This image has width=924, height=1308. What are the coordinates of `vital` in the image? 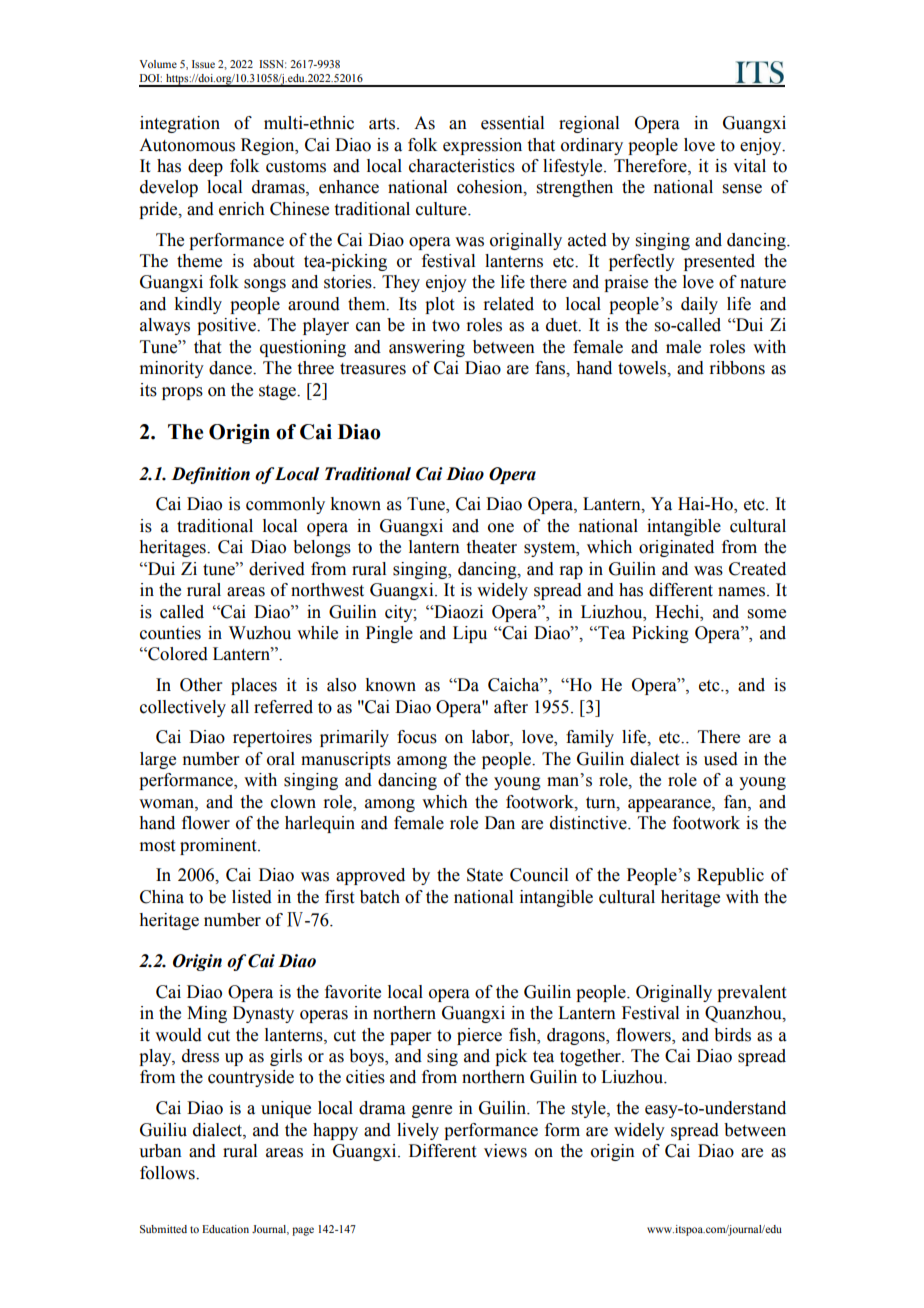 It's located at (749, 166).
